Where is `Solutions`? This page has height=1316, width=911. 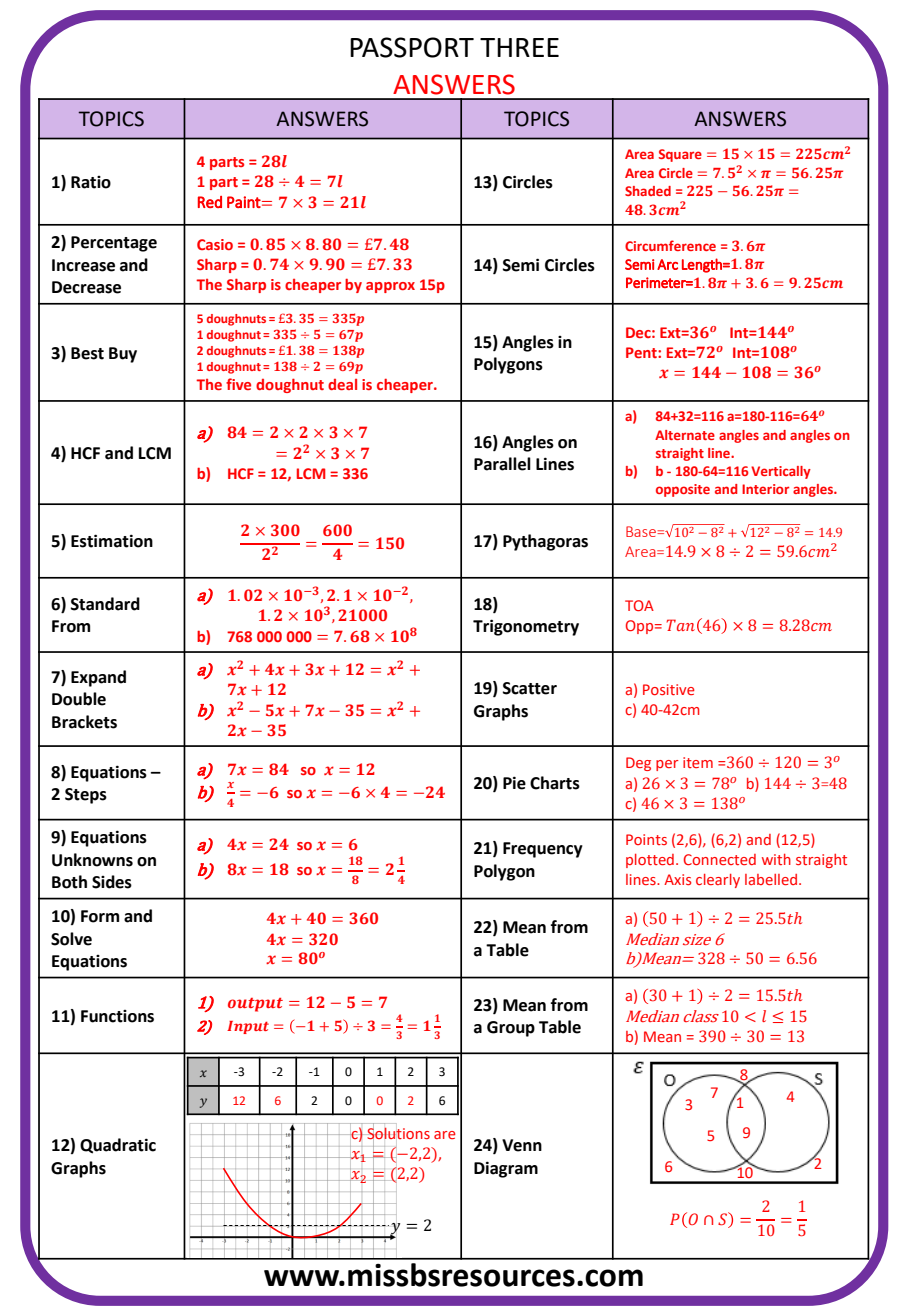 Solutions is located at coordinates (397, 1133).
